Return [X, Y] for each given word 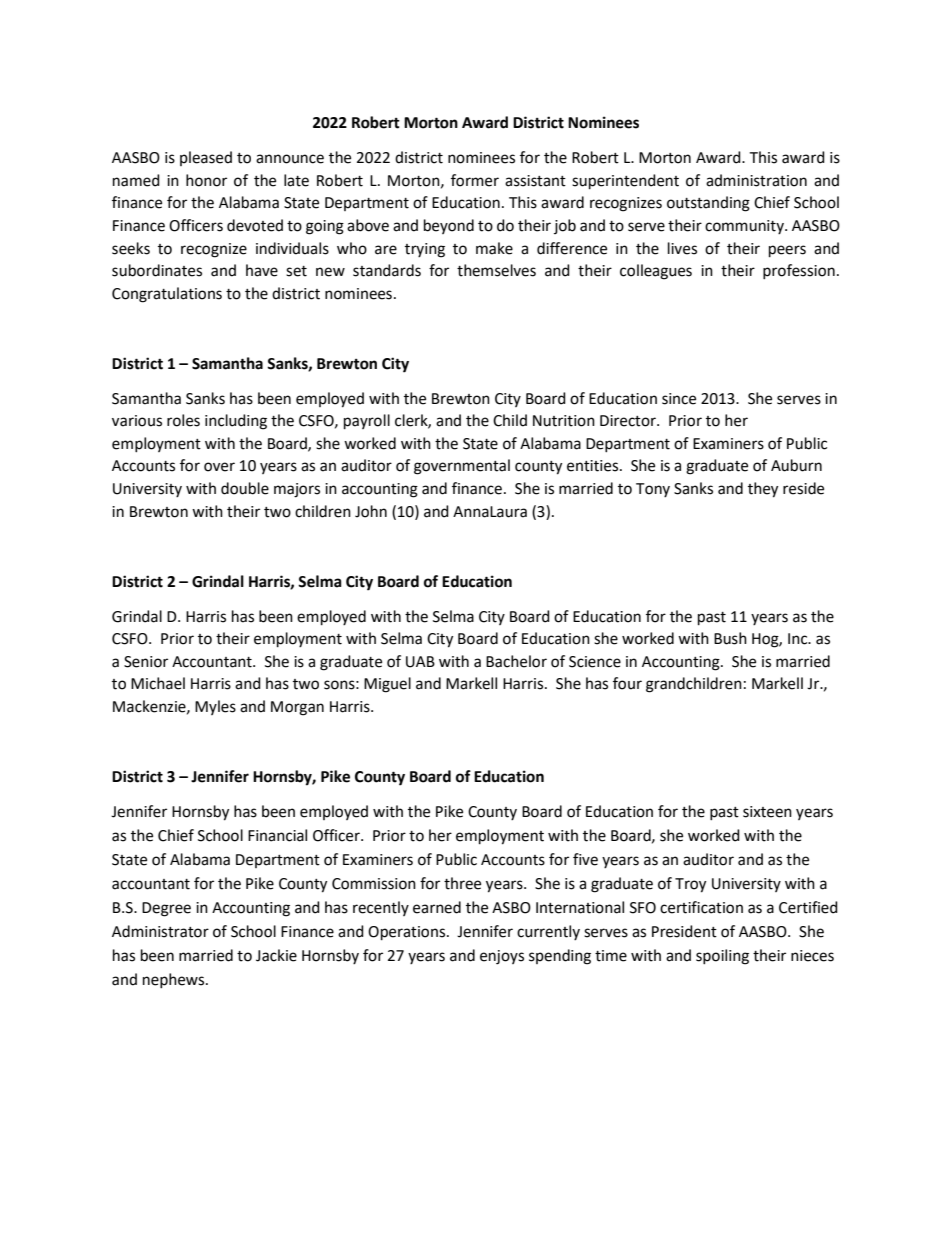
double [245, 488]
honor [206, 180]
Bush [730, 638]
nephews [175, 980]
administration [756, 180]
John [371, 511]
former [475, 180]
